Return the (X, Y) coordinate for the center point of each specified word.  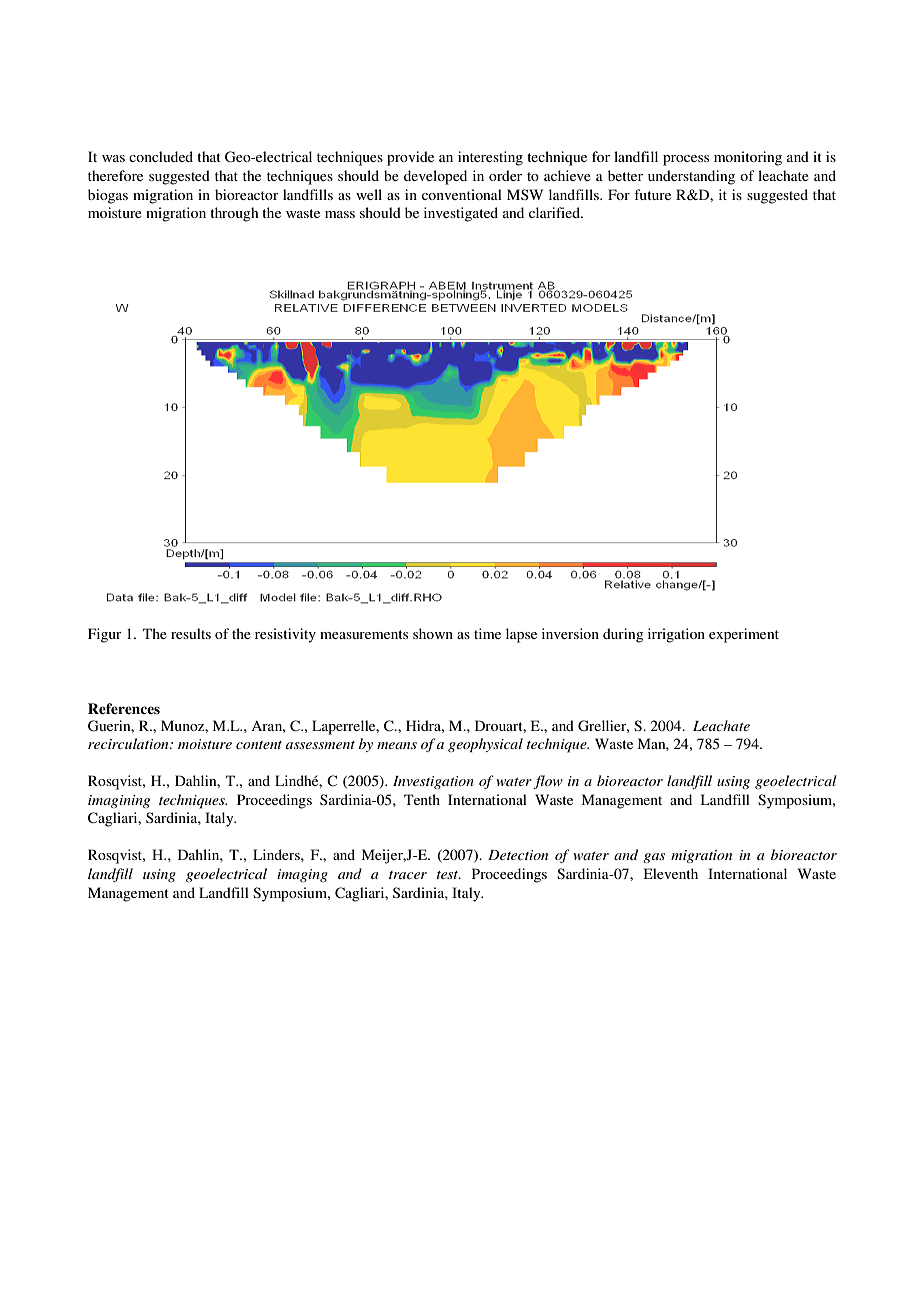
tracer (408, 875)
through (234, 214)
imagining (119, 801)
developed (435, 177)
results (191, 633)
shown (433, 633)
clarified (556, 212)
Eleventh (671, 873)
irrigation (676, 635)
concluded (161, 156)
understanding (691, 177)
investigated (461, 214)
